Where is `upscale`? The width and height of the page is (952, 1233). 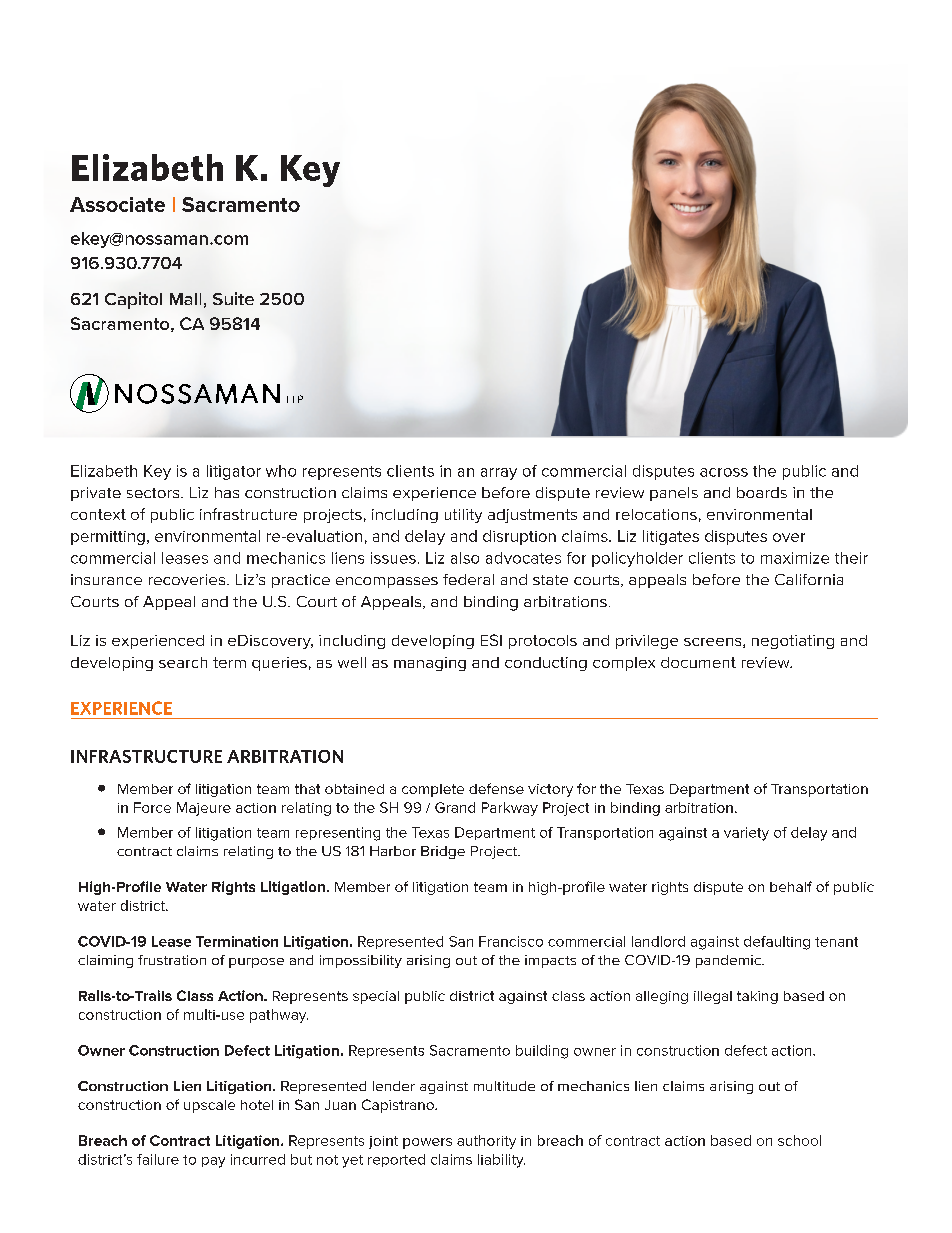 upscale is located at coordinates (209, 1106).
